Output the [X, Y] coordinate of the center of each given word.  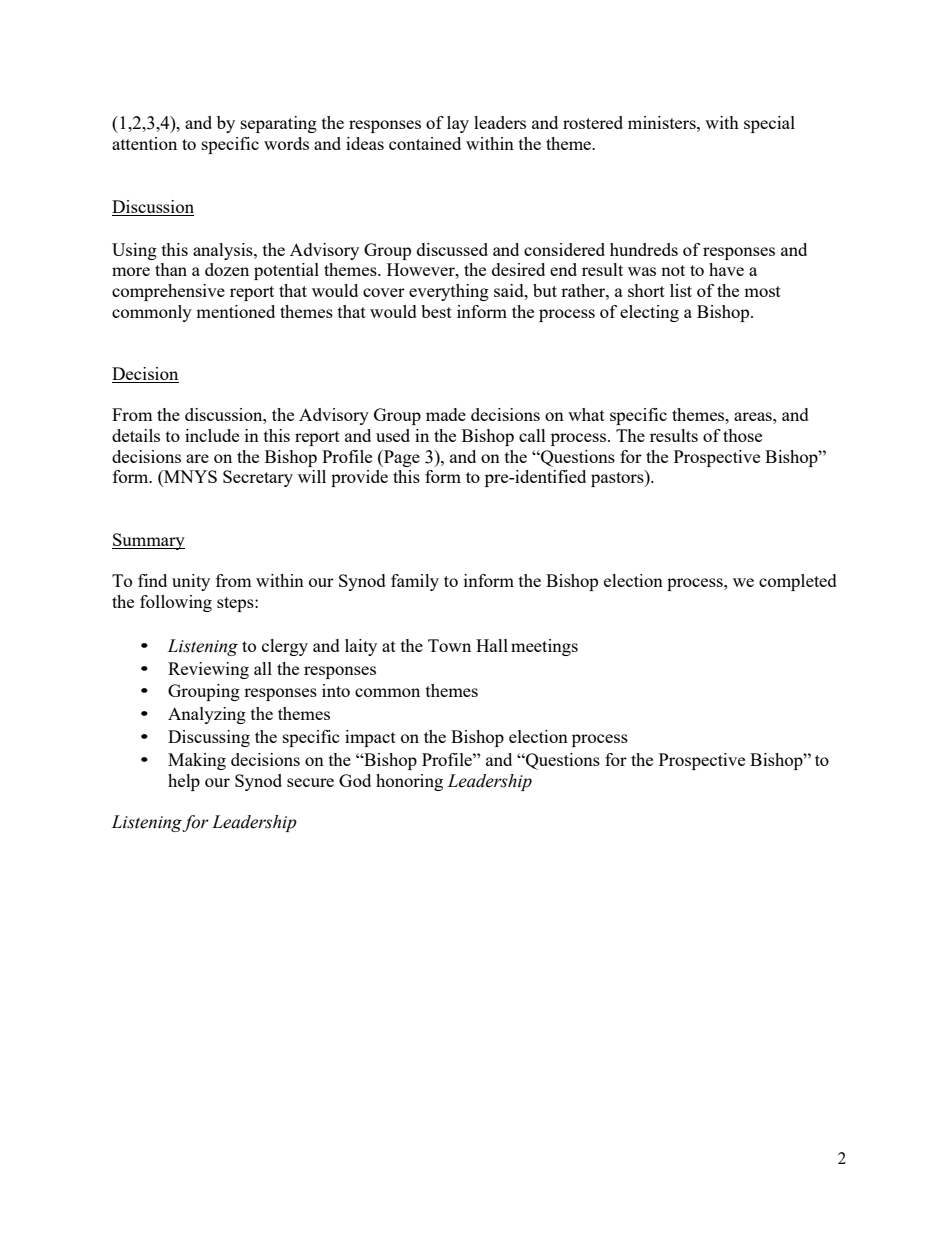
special [769, 124]
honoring [409, 782]
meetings [544, 647]
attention [144, 143]
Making [197, 761]
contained [425, 143]
